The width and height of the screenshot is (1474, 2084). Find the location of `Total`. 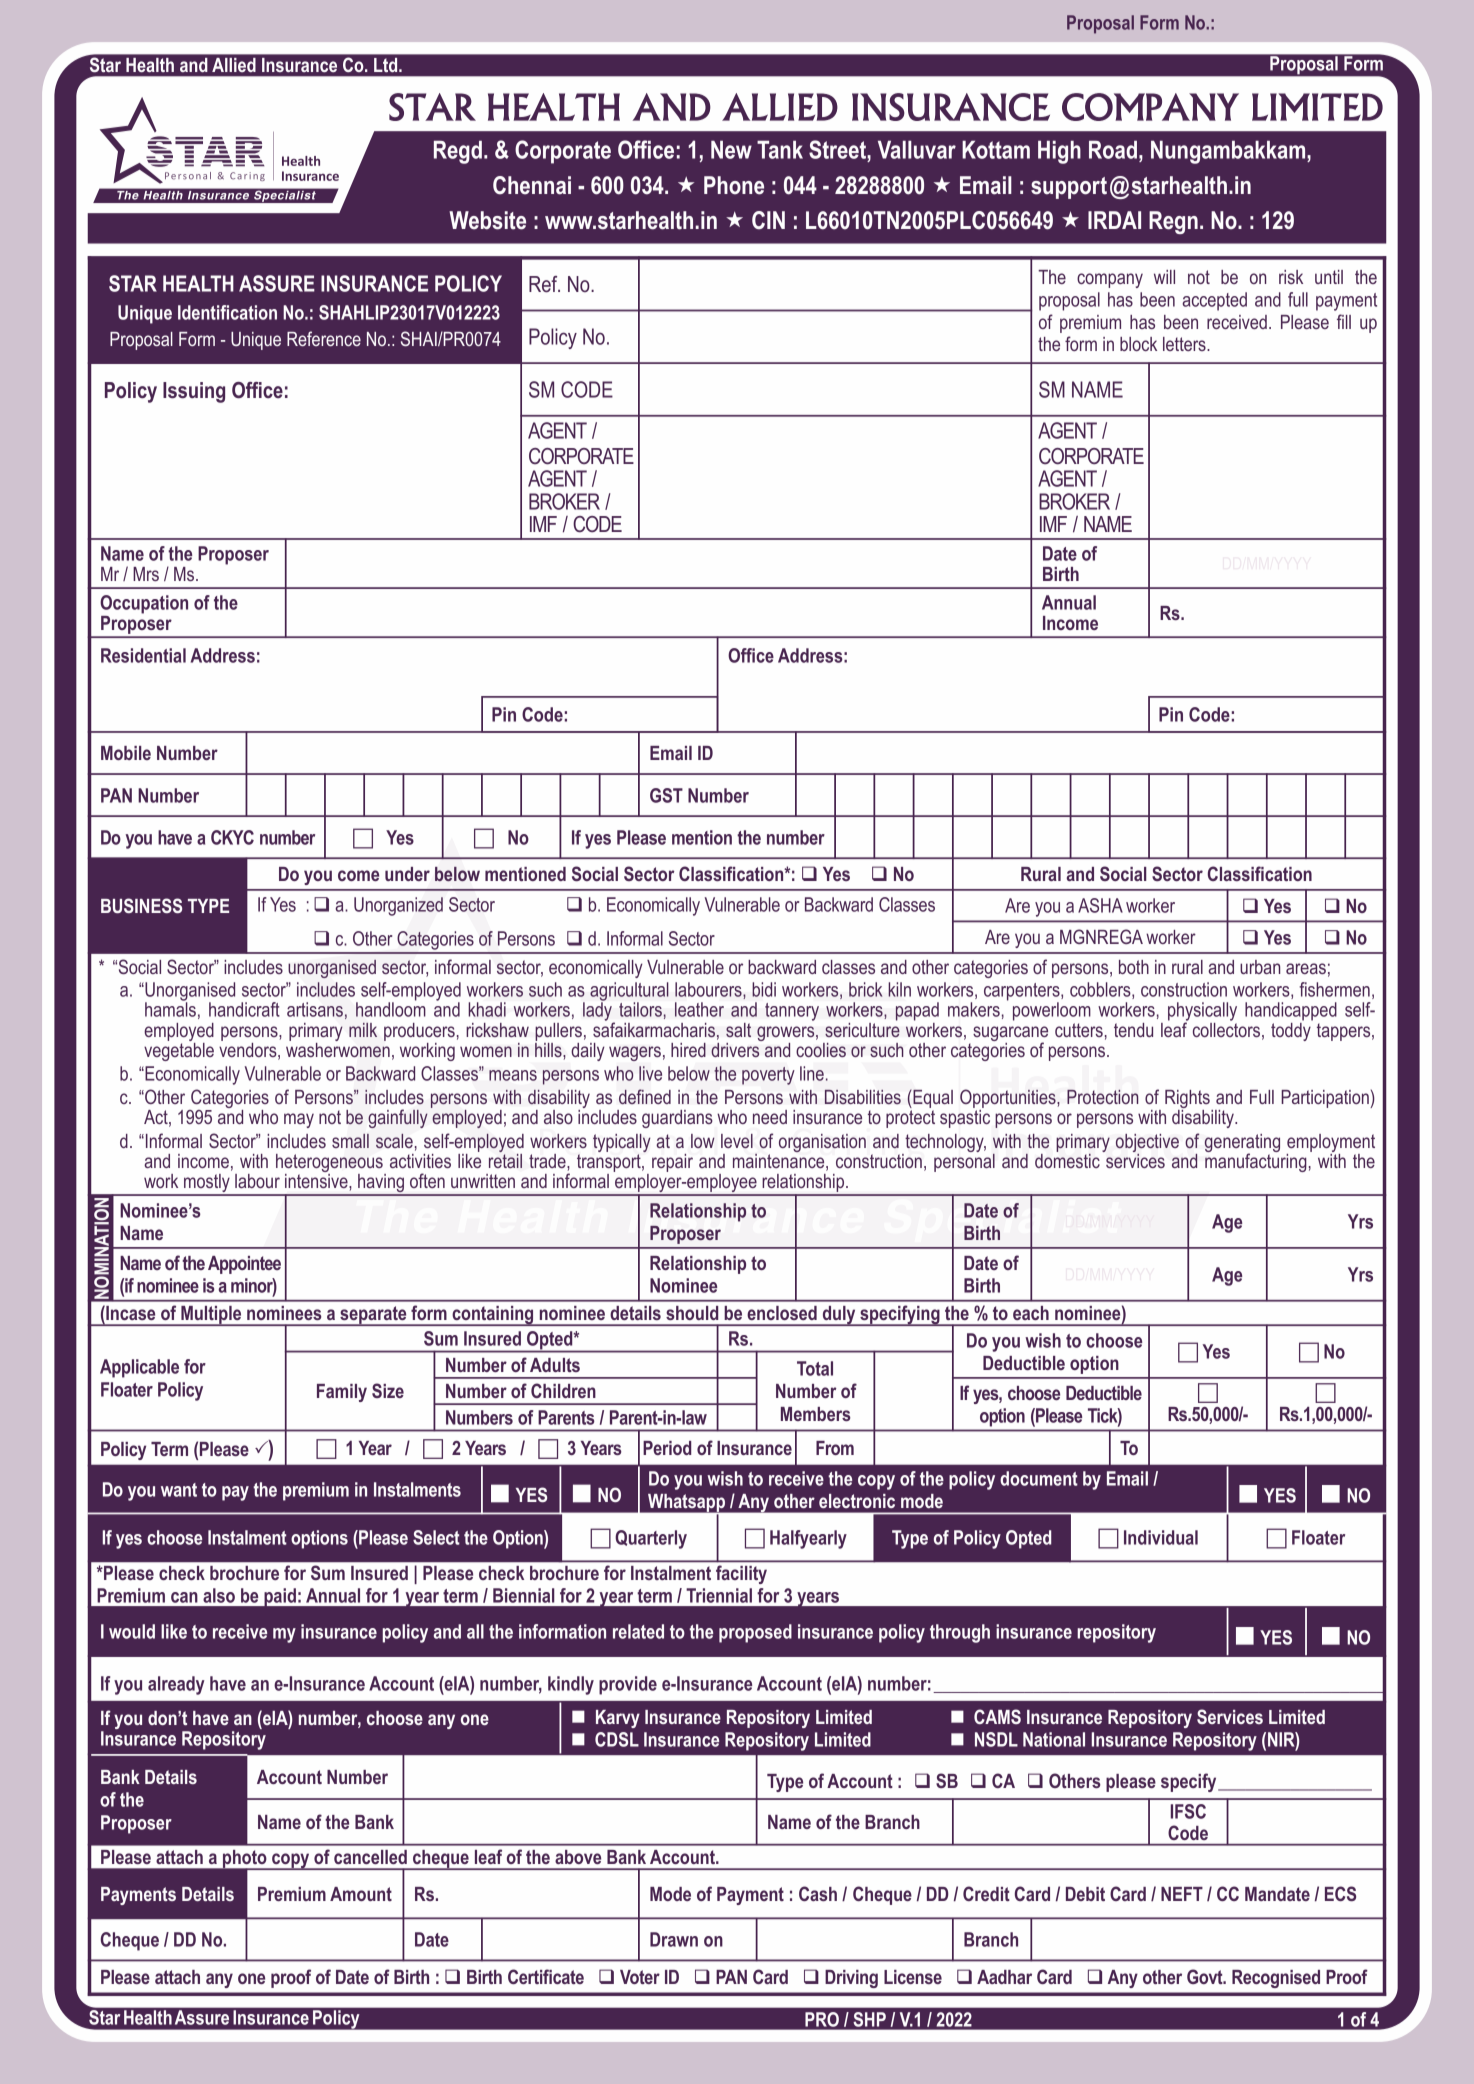

Total is located at coordinates (815, 1368).
